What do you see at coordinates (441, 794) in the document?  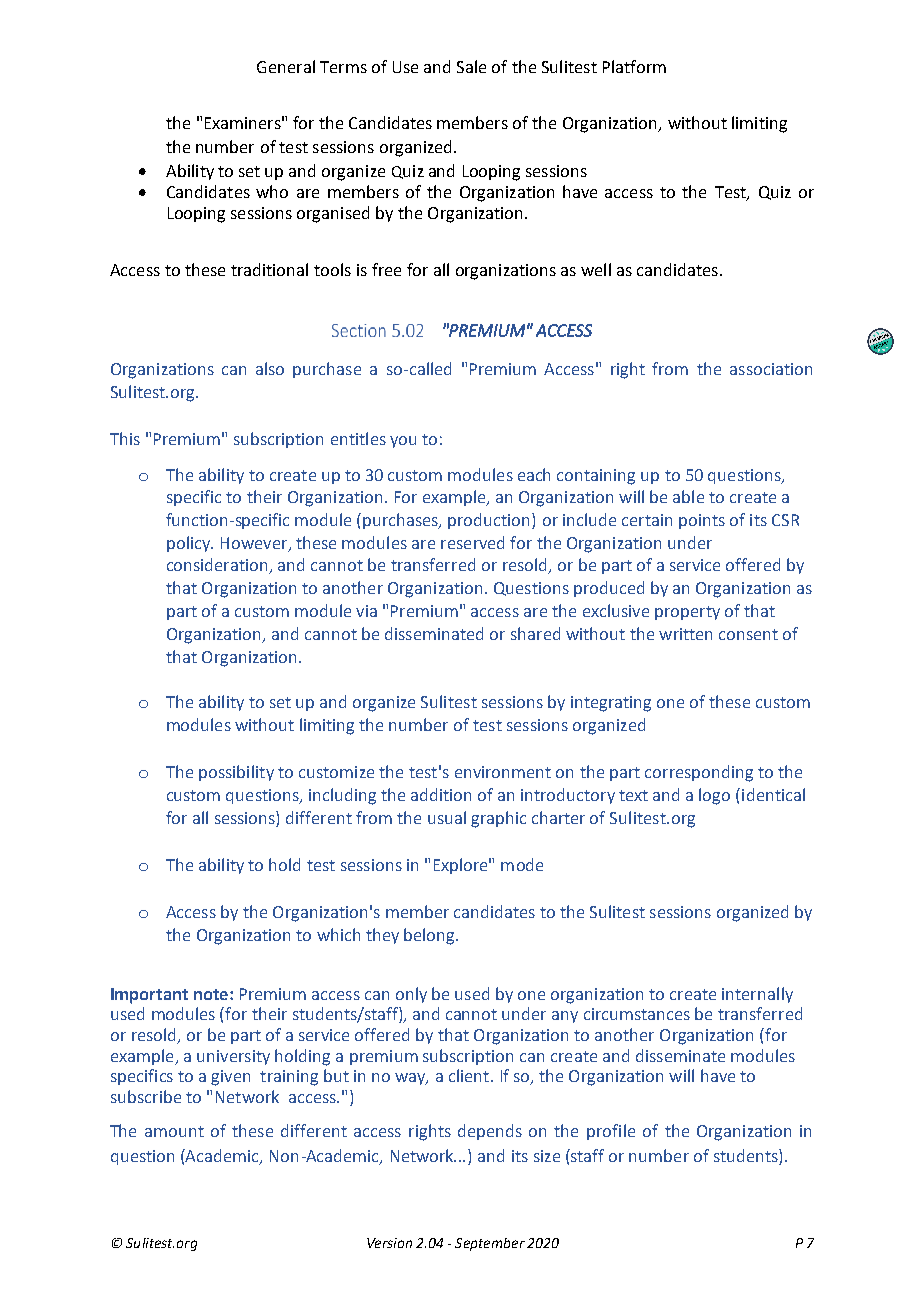 I see `addition` at bounding box center [441, 794].
